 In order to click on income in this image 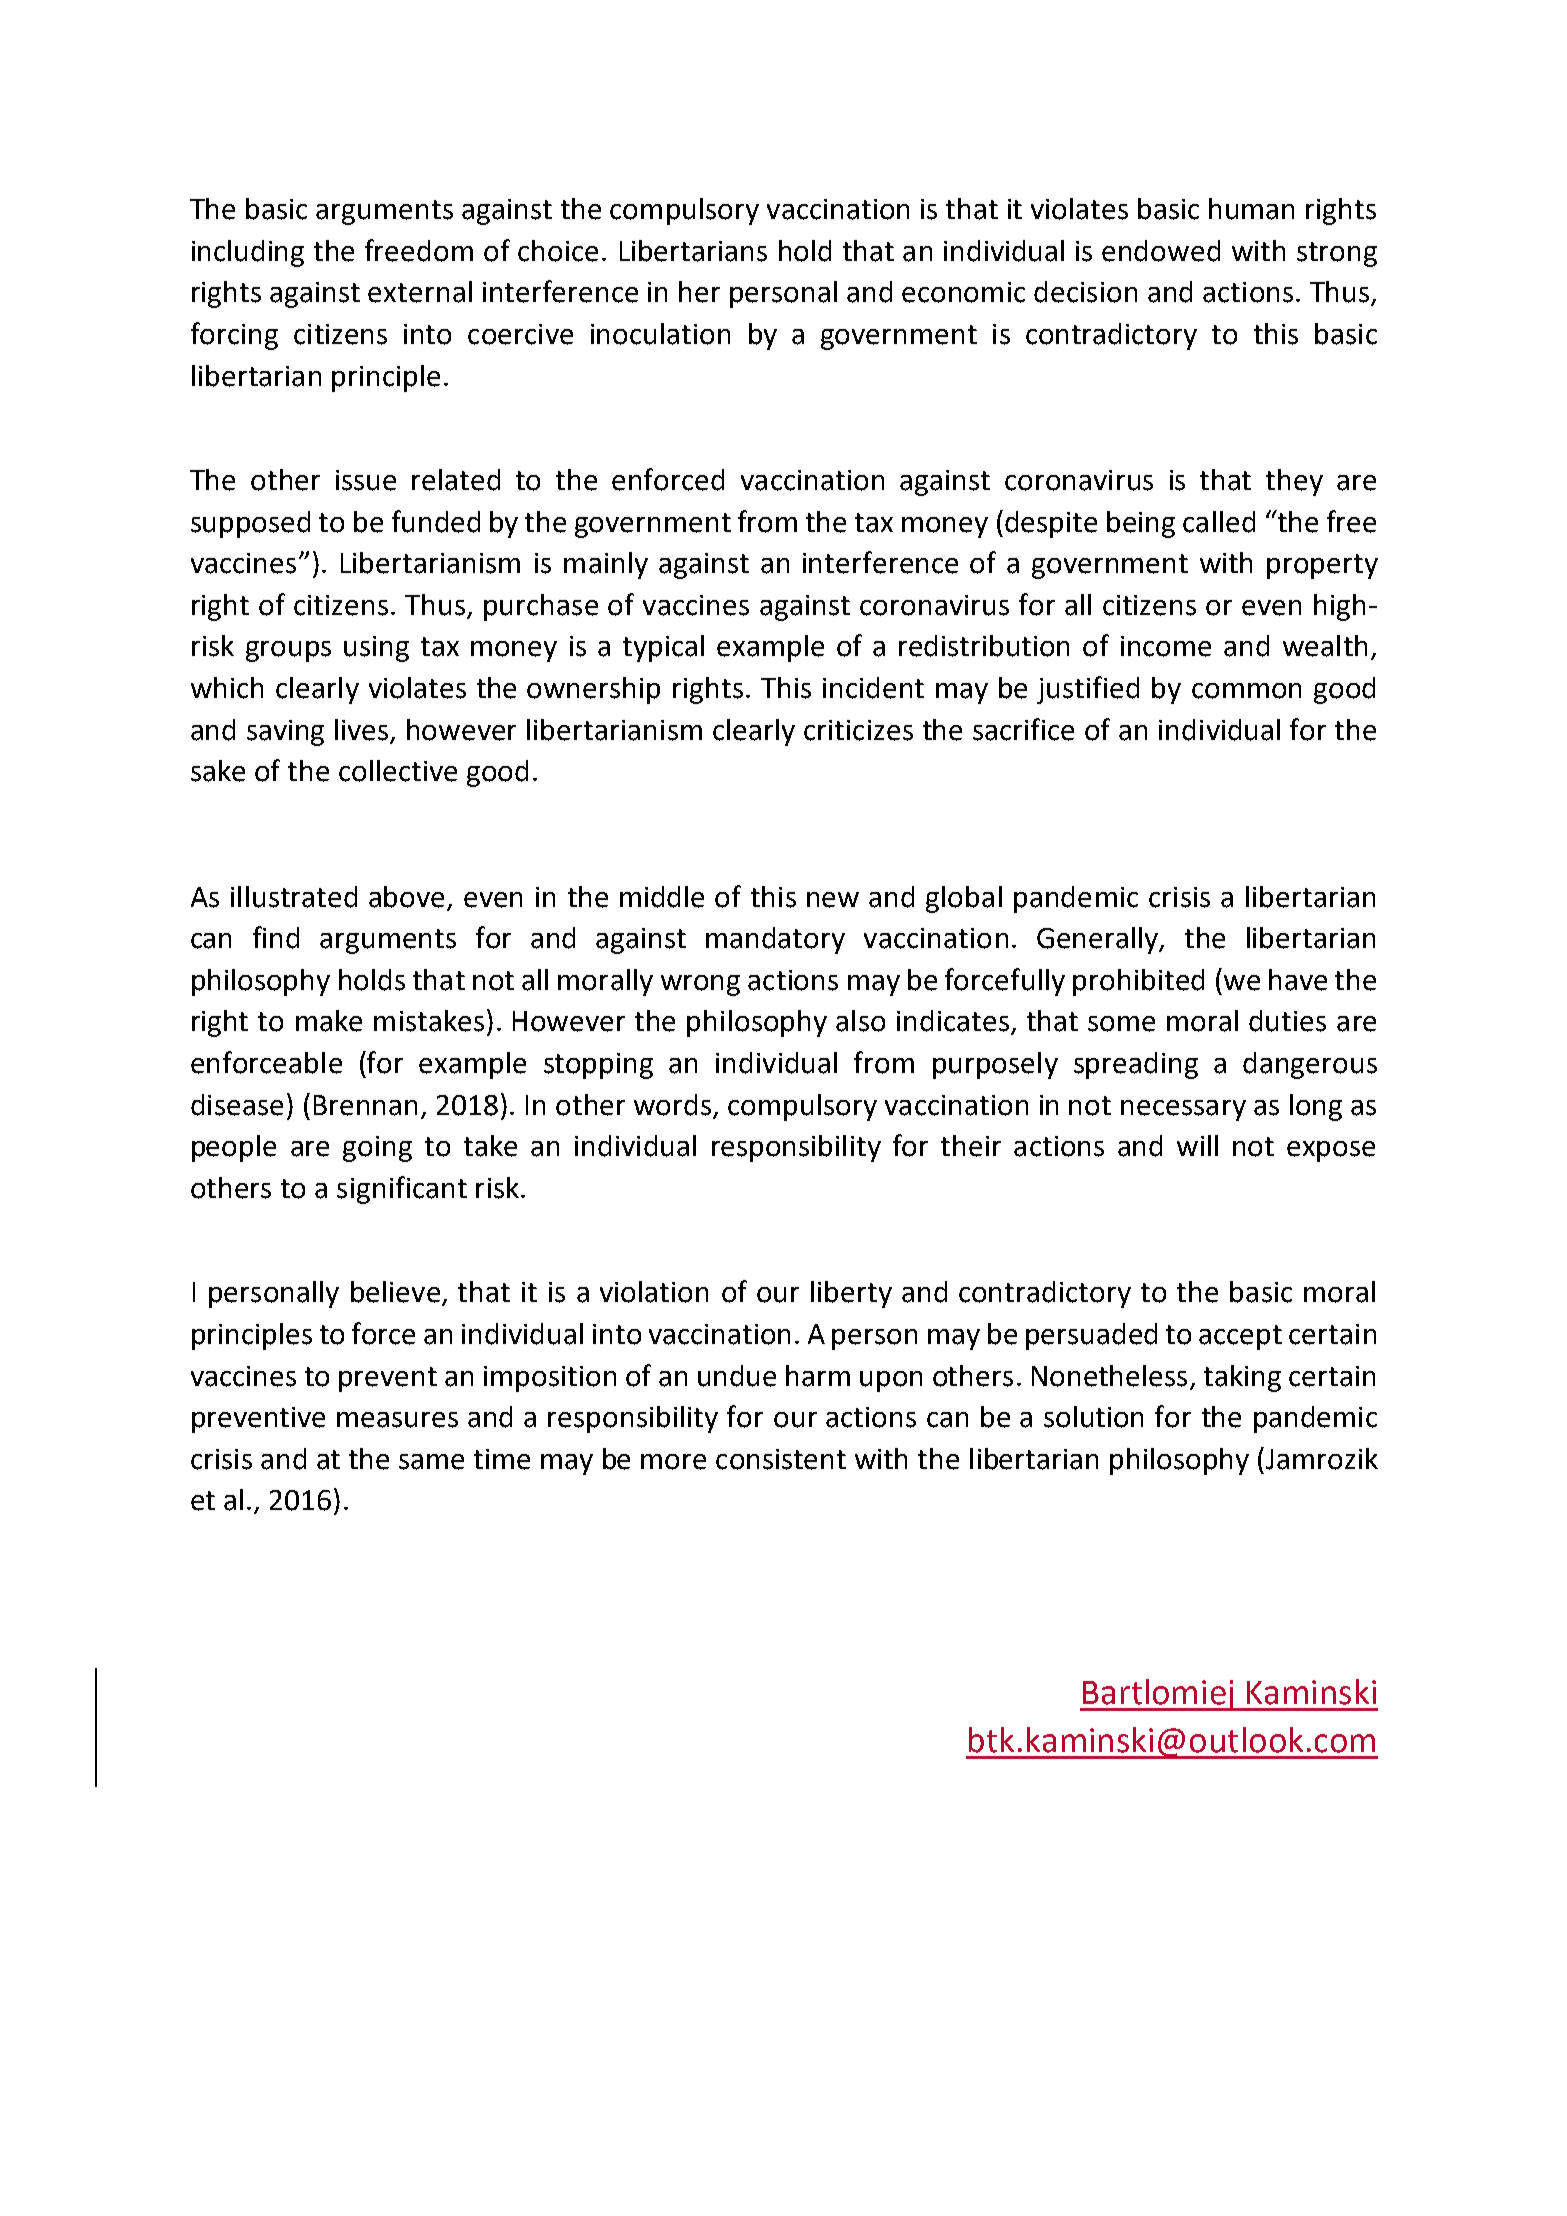, I will do `click(1166, 646)`.
